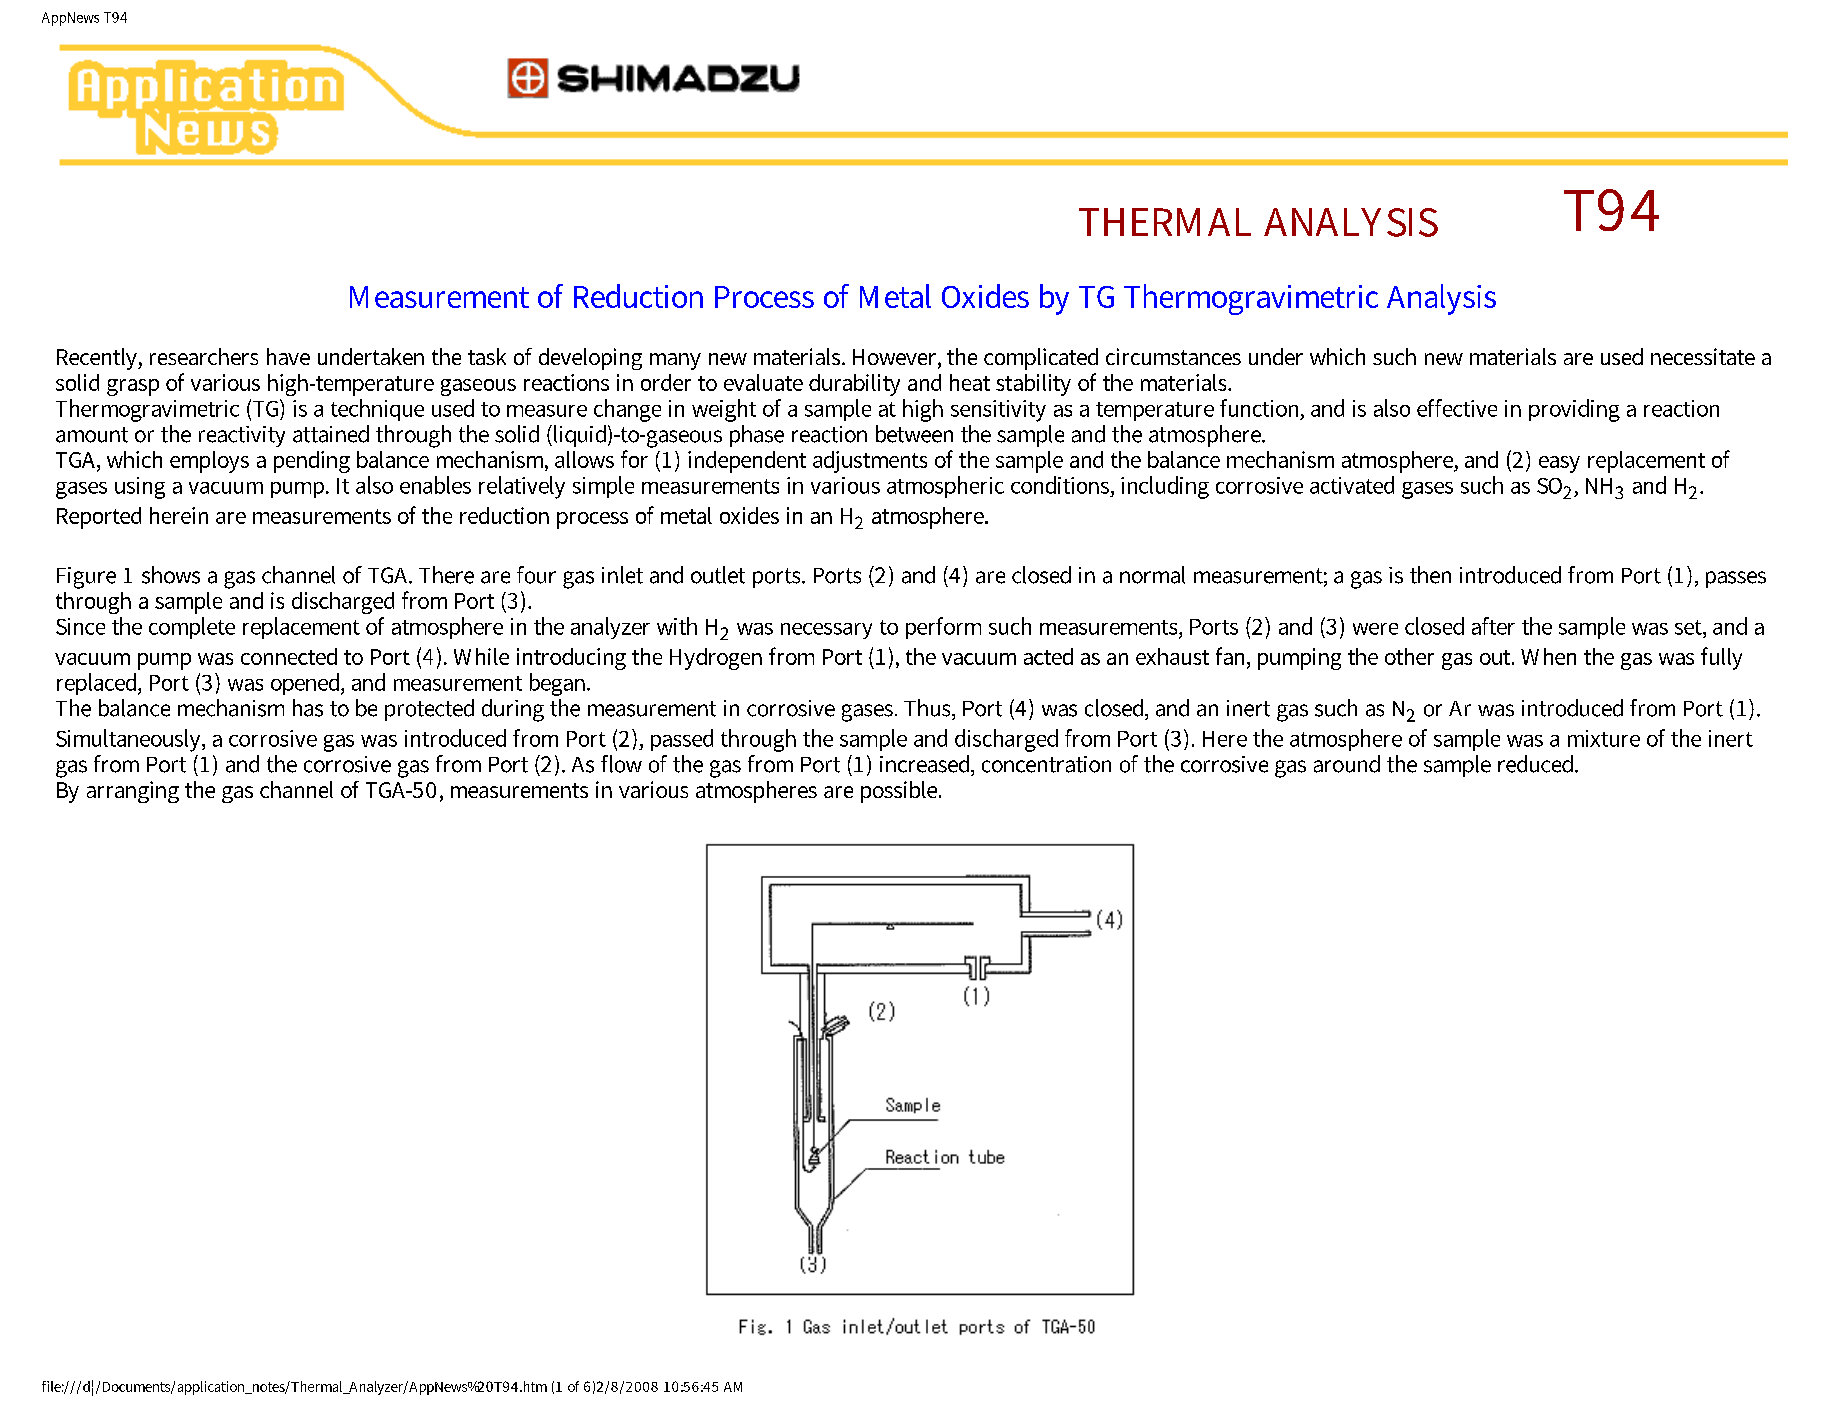 Image resolution: width=1828 pixels, height=1413 pixels. I want to click on have, so click(288, 356).
